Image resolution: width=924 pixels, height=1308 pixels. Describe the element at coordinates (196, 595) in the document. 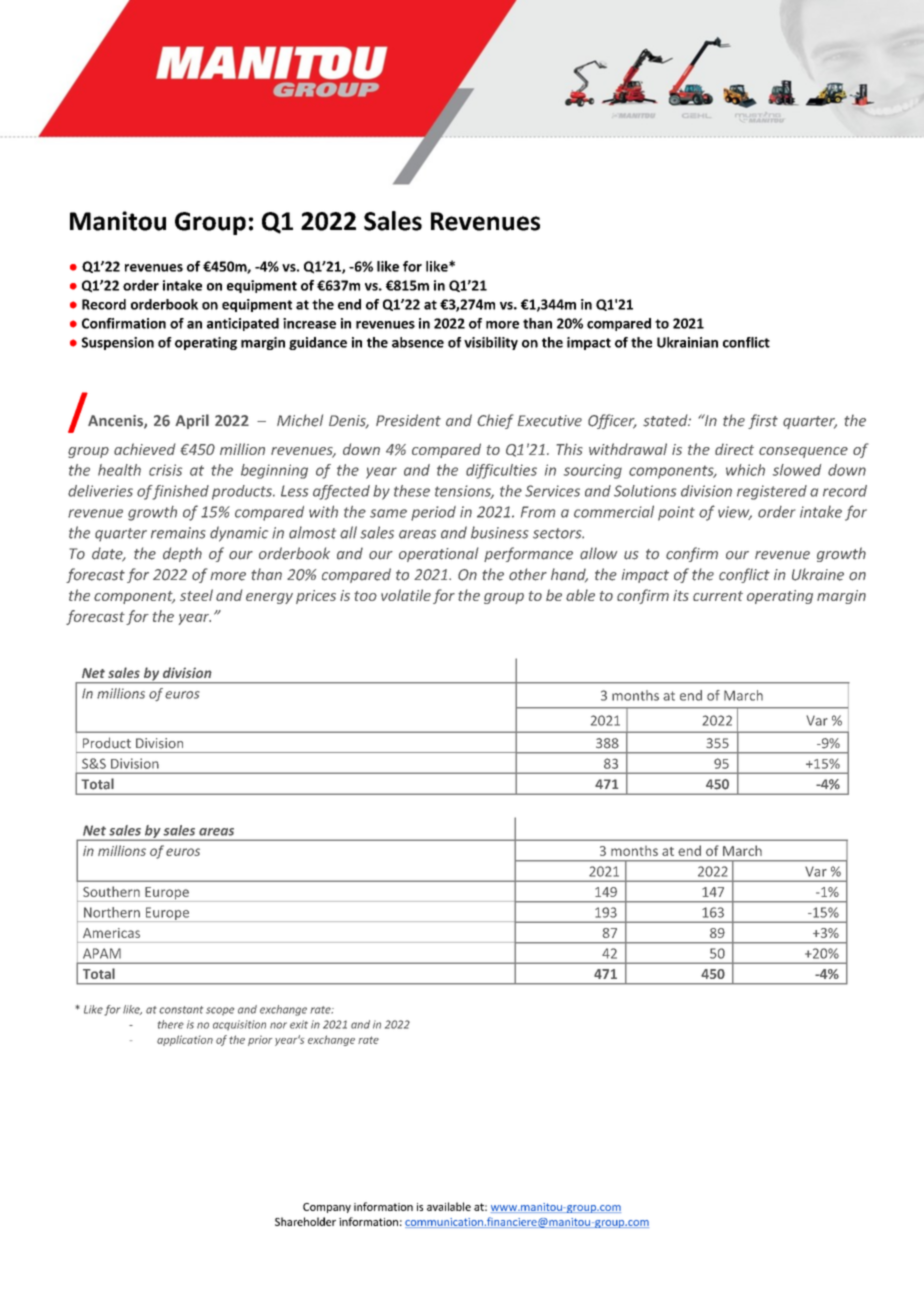

I see `steel` at that location.
